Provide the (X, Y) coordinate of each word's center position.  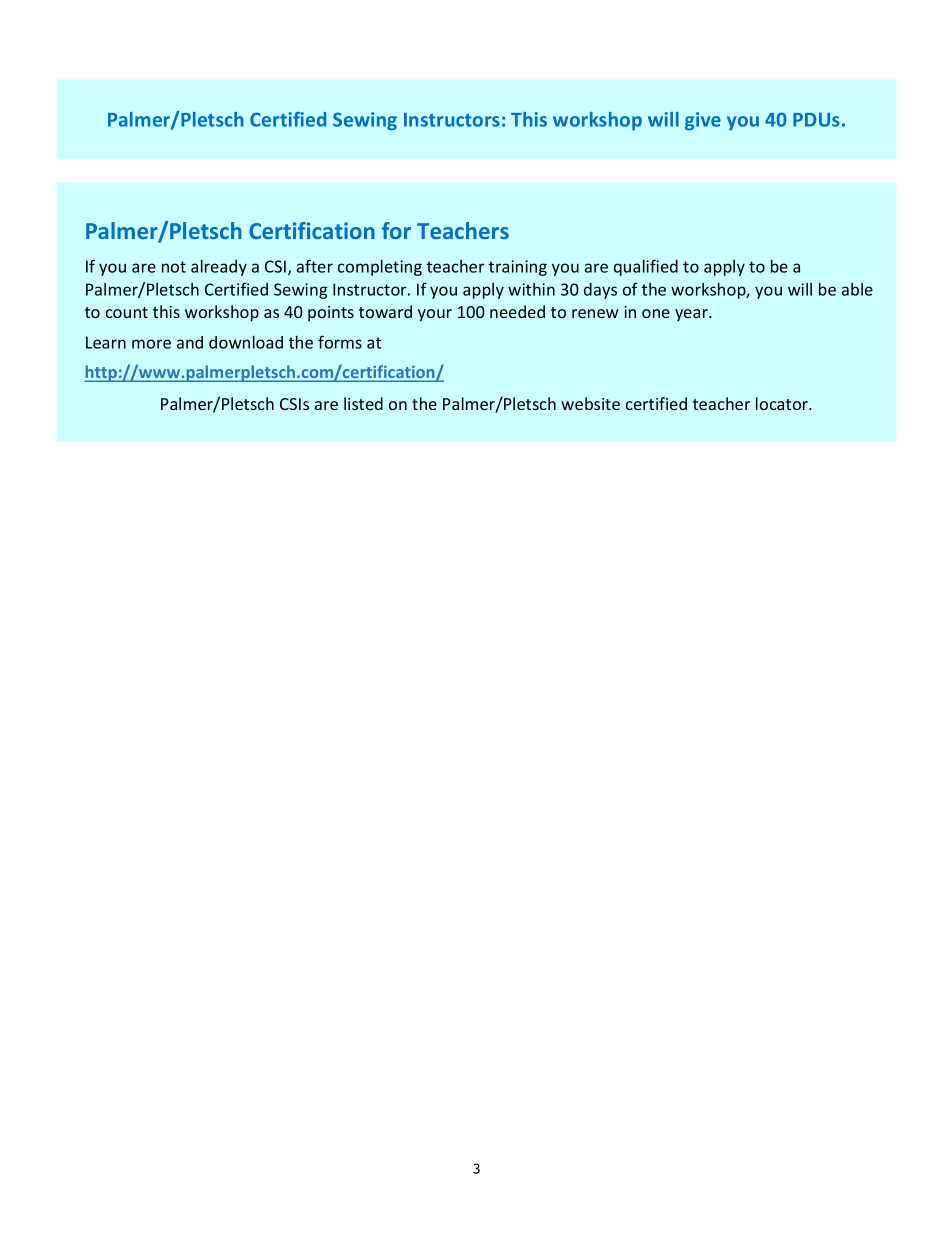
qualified (646, 267)
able (857, 289)
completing (380, 268)
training (518, 268)
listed (363, 403)
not (174, 267)
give (703, 121)
